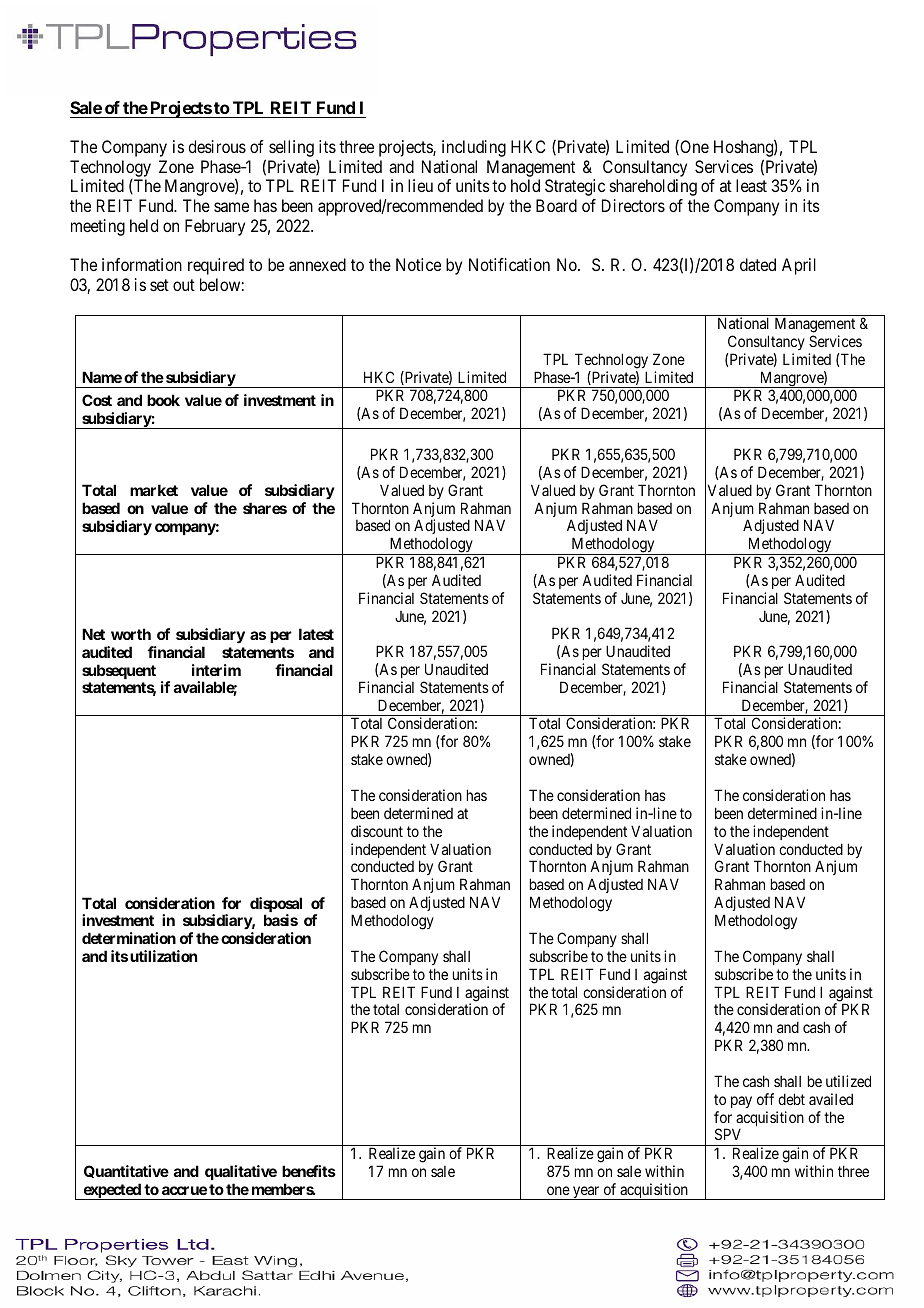 The height and width of the screenshot is (1308, 924). What do you see at coordinates (799, 266) in the screenshot?
I see `April` at bounding box center [799, 266].
